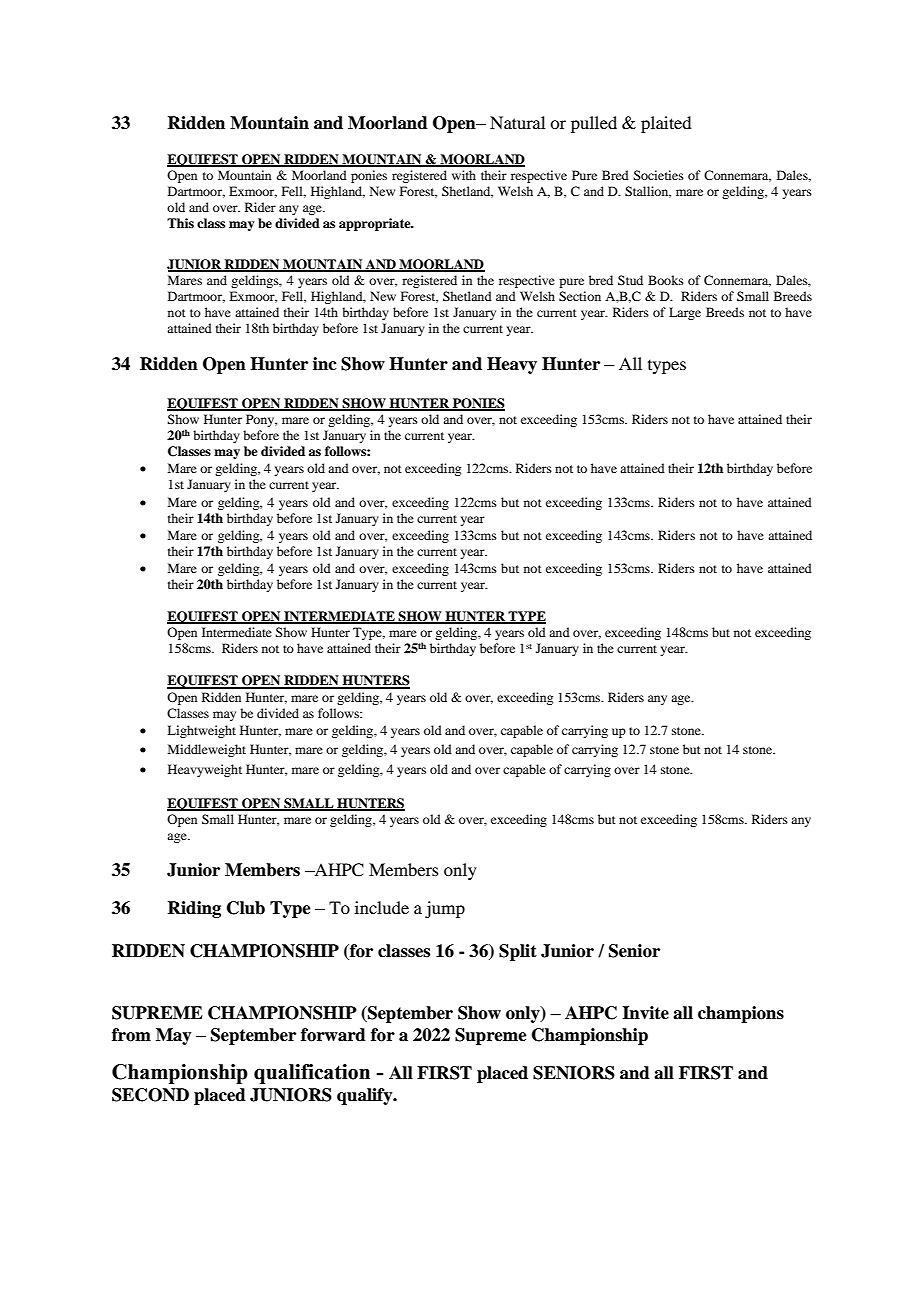  I want to click on include, so click(382, 907).
